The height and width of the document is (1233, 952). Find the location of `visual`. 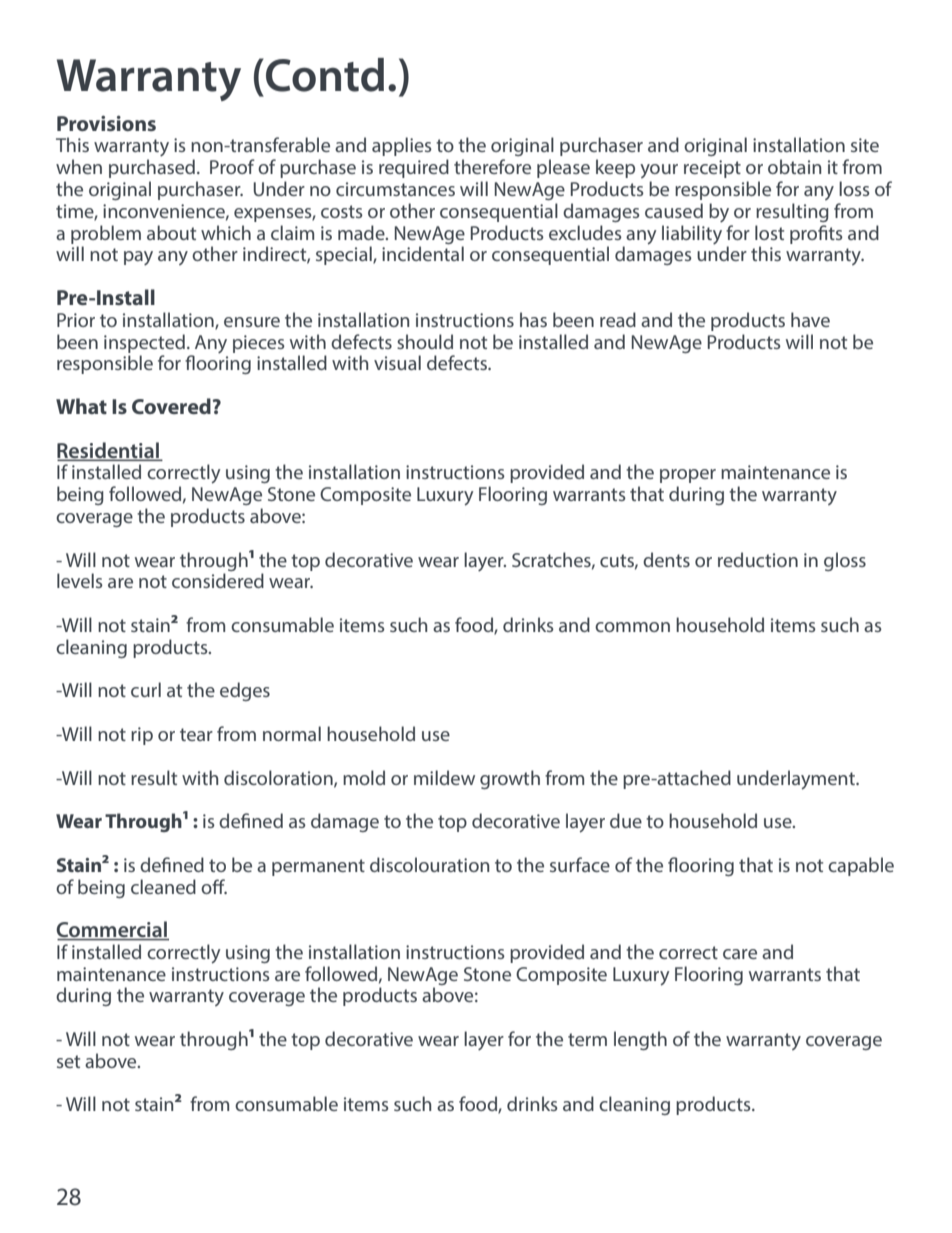

visual is located at coordinates (397, 362).
